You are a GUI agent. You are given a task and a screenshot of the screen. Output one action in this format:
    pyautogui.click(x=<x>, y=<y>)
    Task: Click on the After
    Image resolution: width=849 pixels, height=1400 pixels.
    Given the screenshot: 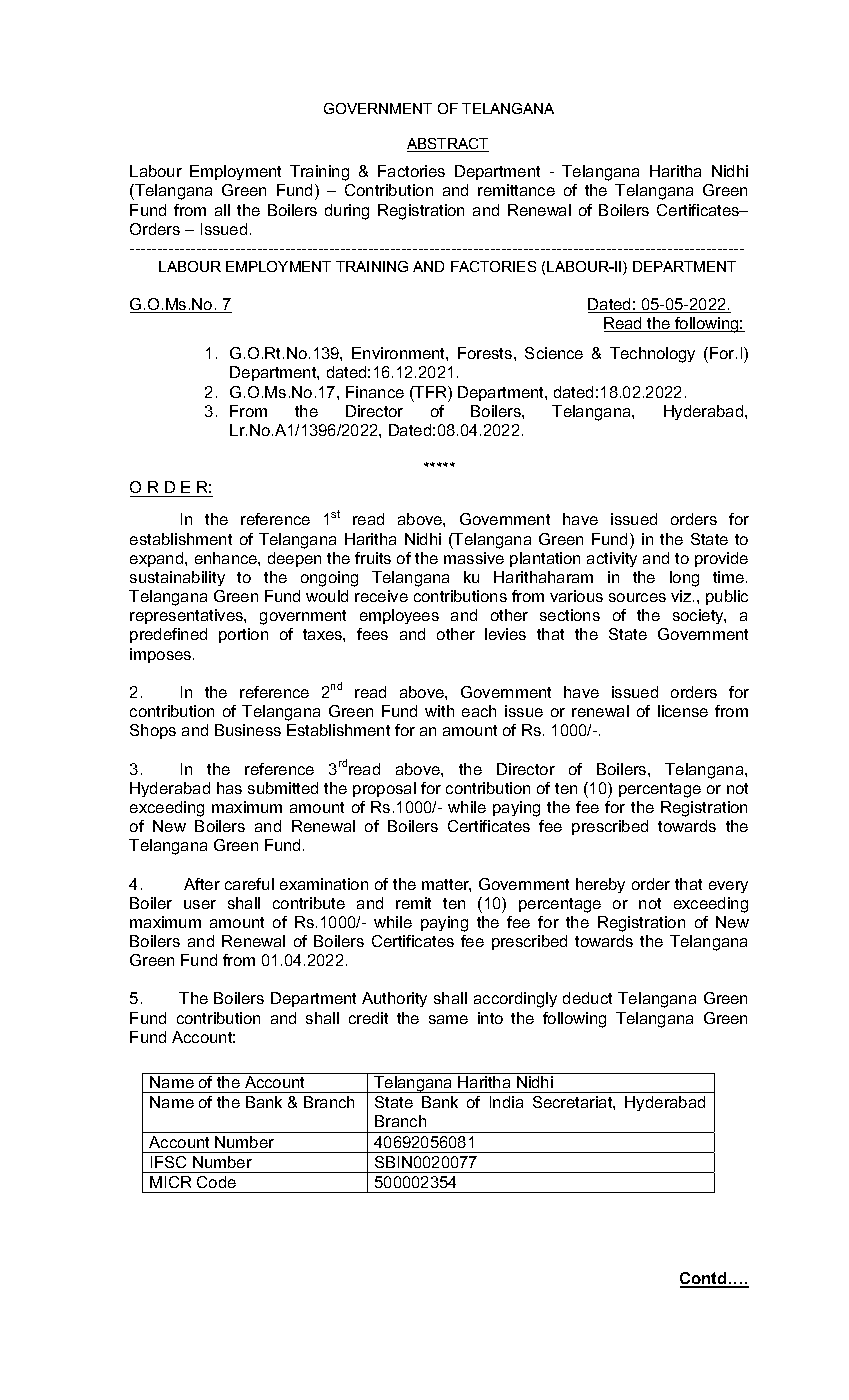 What is the action you would take?
    pyautogui.click(x=202, y=884)
